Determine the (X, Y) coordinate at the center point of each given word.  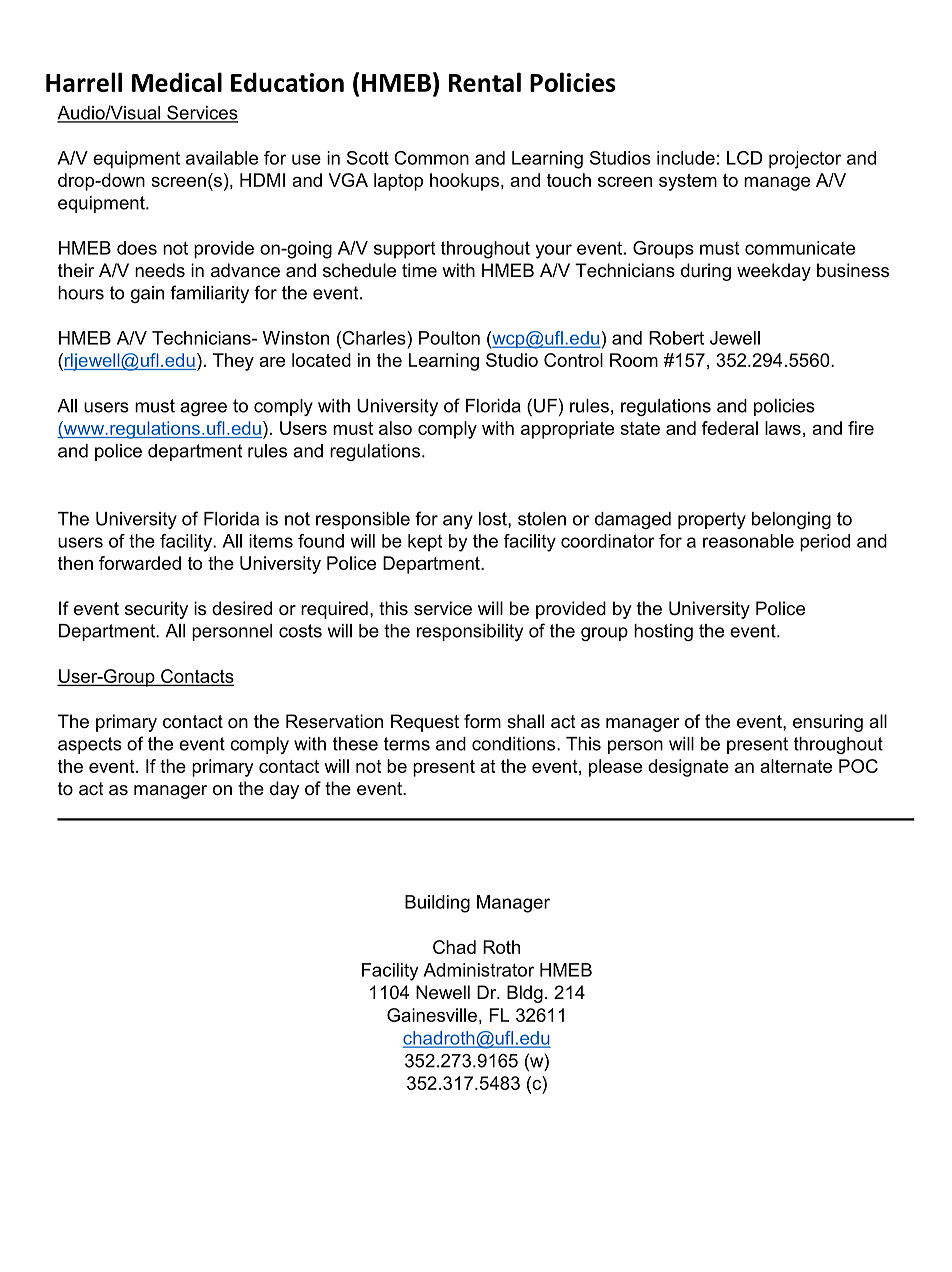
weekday (774, 272)
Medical (177, 82)
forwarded (140, 563)
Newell (443, 992)
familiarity (209, 294)
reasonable (748, 541)
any (458, 522)
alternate (796, 766)
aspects (90, 745)
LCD (745, 158)
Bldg (525, 994)
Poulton (449, 338)
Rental (485, 82)
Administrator (478, 970)
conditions (515, 744)
